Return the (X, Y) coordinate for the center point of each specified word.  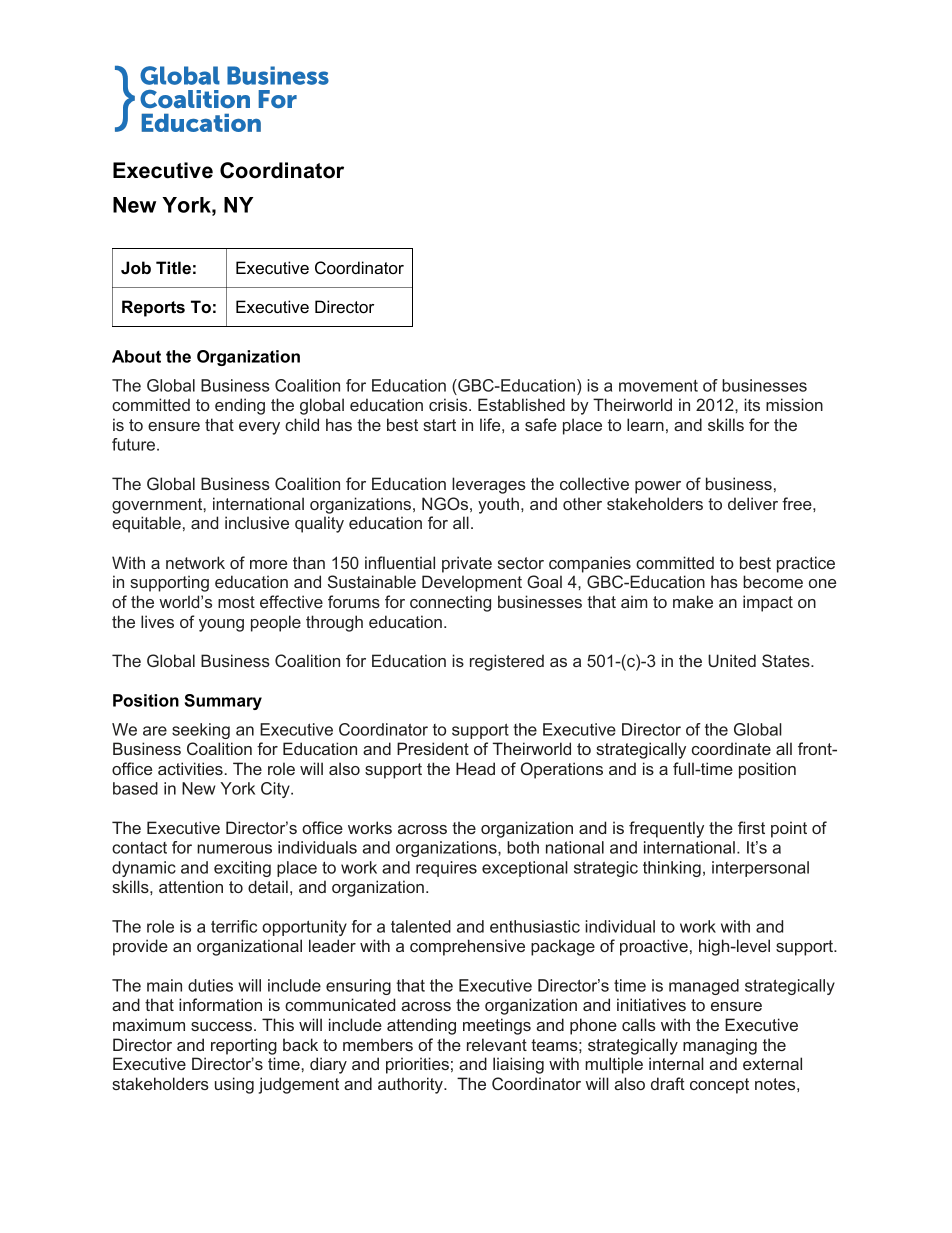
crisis (449, 404)
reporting (244, 1046)
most (236, 602)
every (259, 428)
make (693, 601)
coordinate (731, 748)
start (439, 425)
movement (658, 386)
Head (475, 768)
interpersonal (760, 869)
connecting (450, 603)
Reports (153, 308)
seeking (201, 731)
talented (421, 926)
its (752, 404)
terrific (234, 926)
